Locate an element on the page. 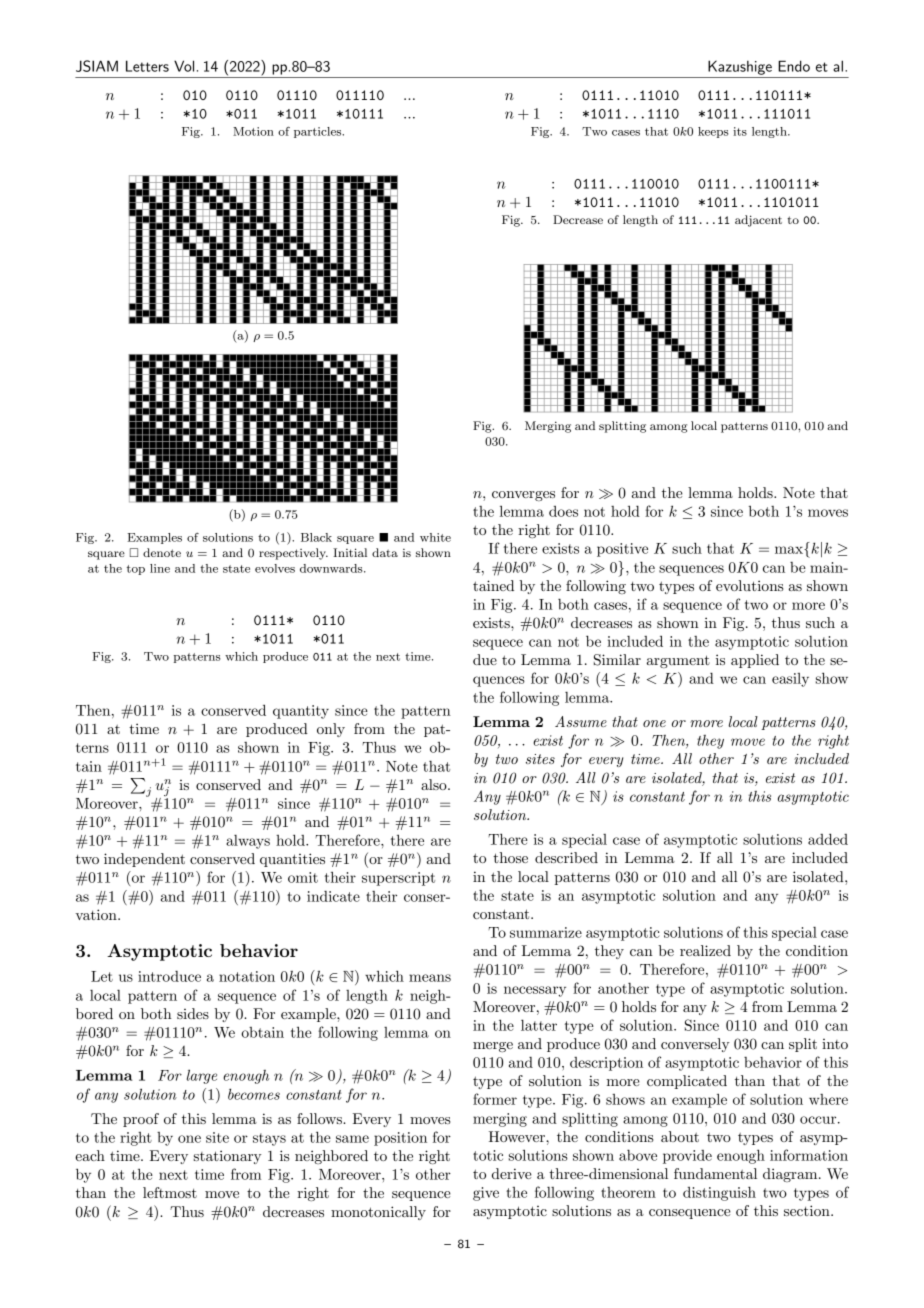 The image size is (924, 1308). applied is located at coordinates (755, 661).
